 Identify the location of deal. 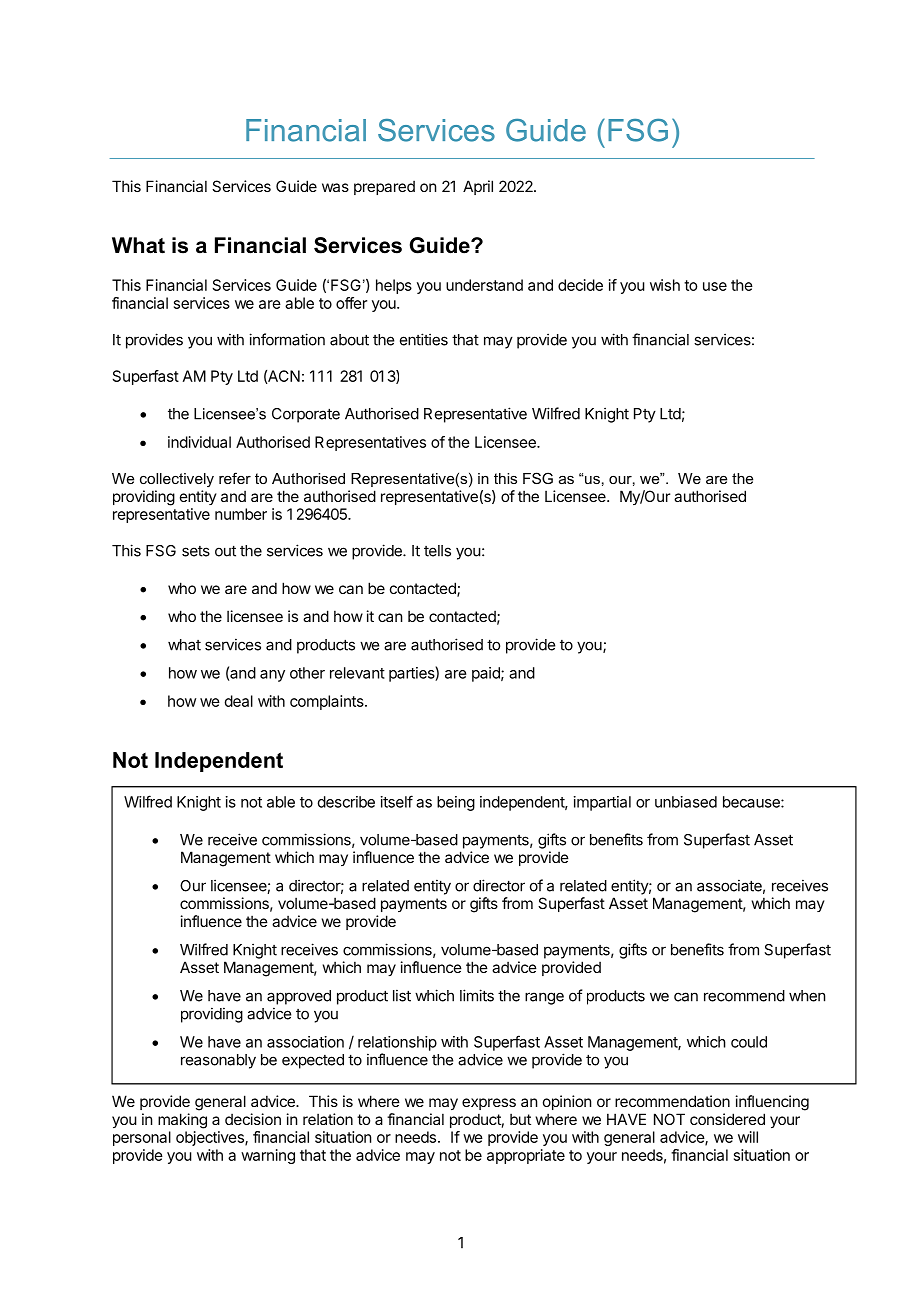
(239, 701).
